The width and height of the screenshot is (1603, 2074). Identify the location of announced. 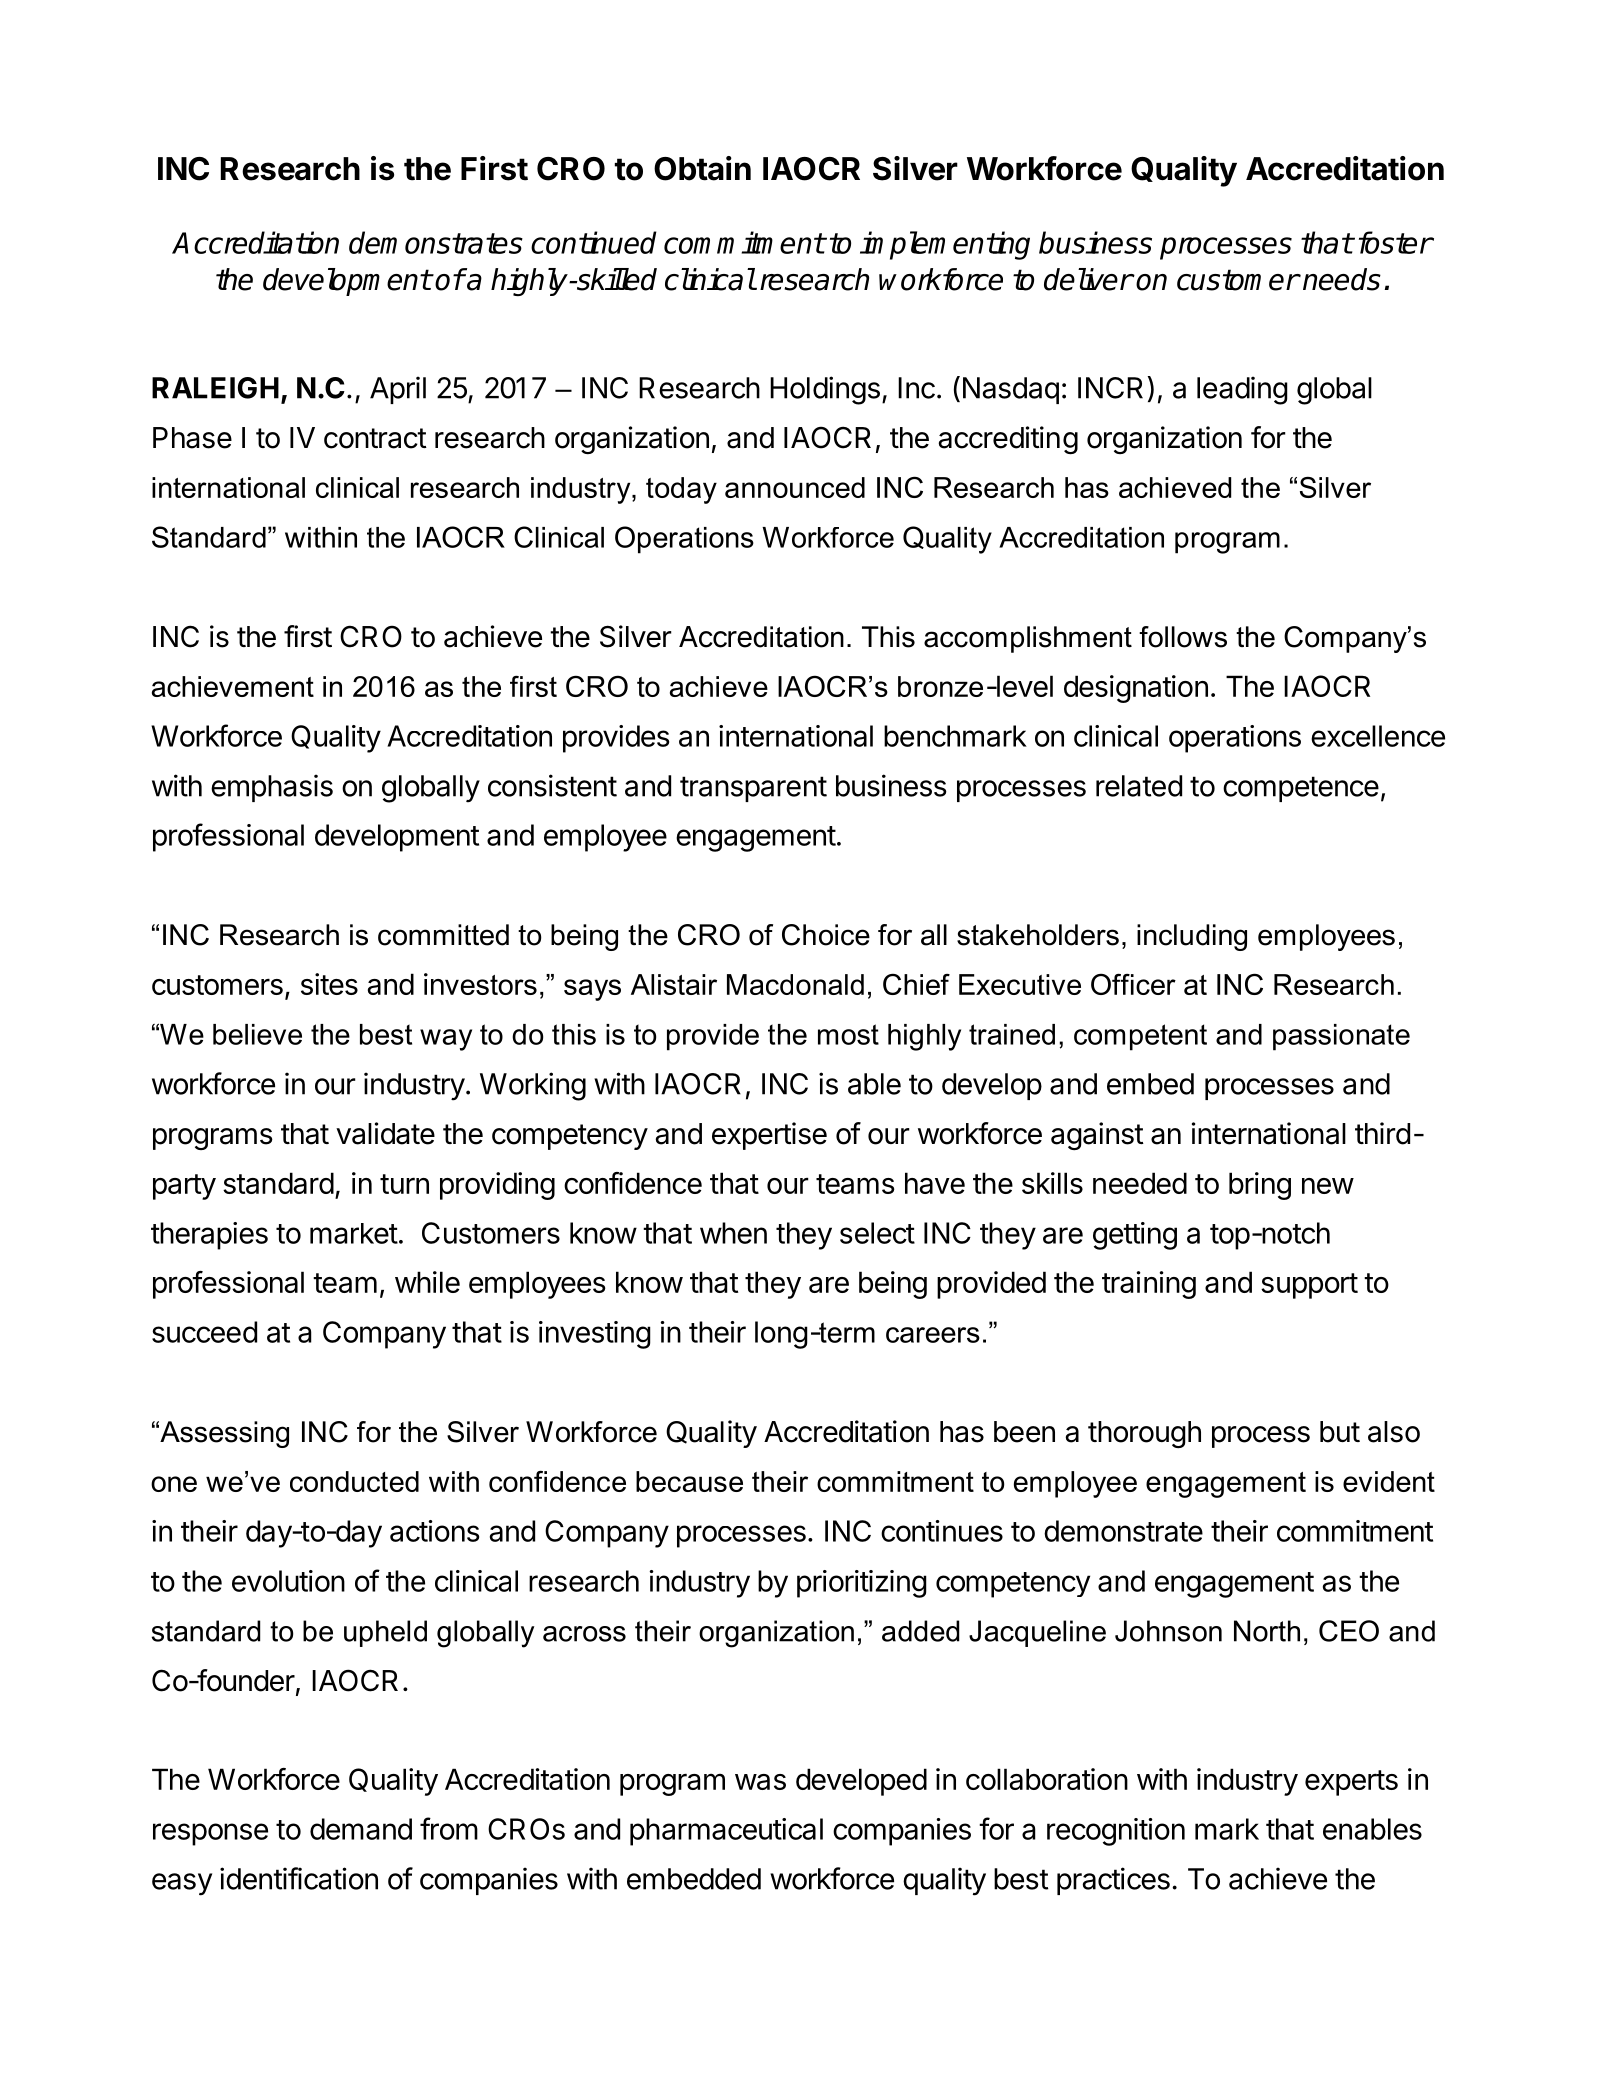
(795, 487).
